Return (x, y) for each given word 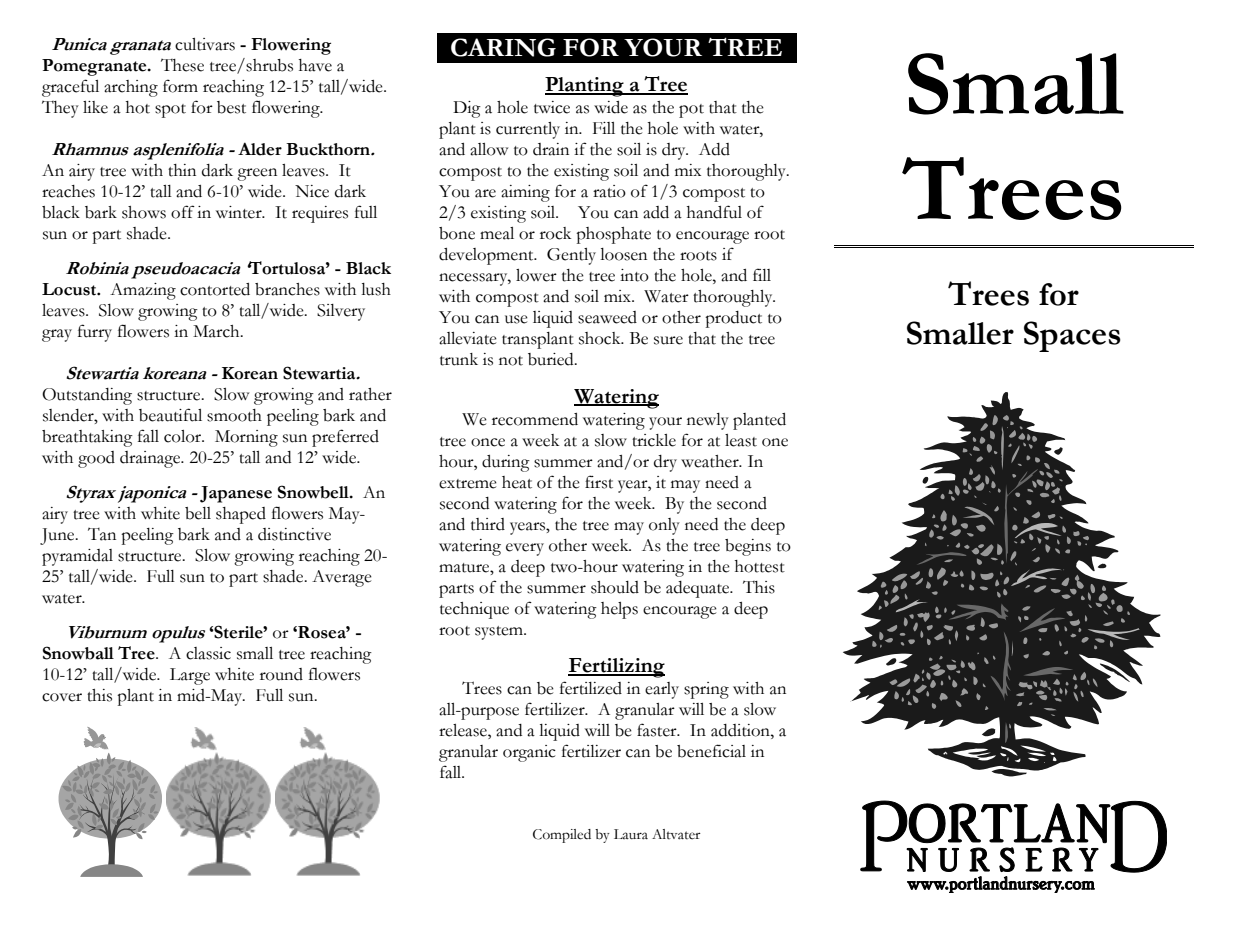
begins (748, 547)
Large (190, 676)
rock (555, 233)
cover (62, 697)
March (217, 331)
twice (552, 107)
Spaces (1072, 336)
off (183, 212)
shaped (241, 515)
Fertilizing (616, 668)
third (488, 524)
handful (714, 212)
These (182, 65)
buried (552, 359)
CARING (503, 47)
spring (706, 690)
